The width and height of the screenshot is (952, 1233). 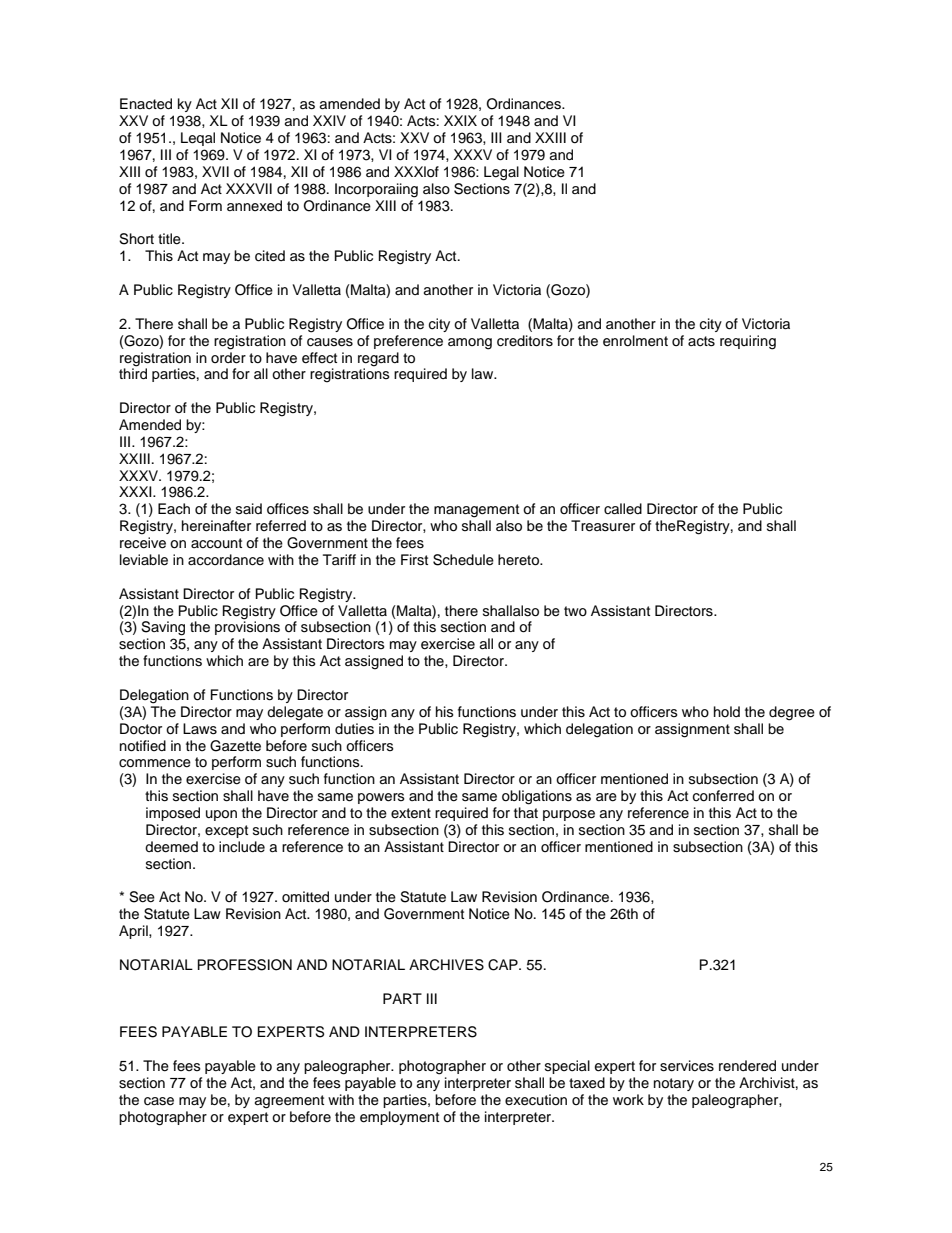 What do you see at coordinates (159, 1101) in the screenshot?
I see `case` at bounding box center [159, 1101].
